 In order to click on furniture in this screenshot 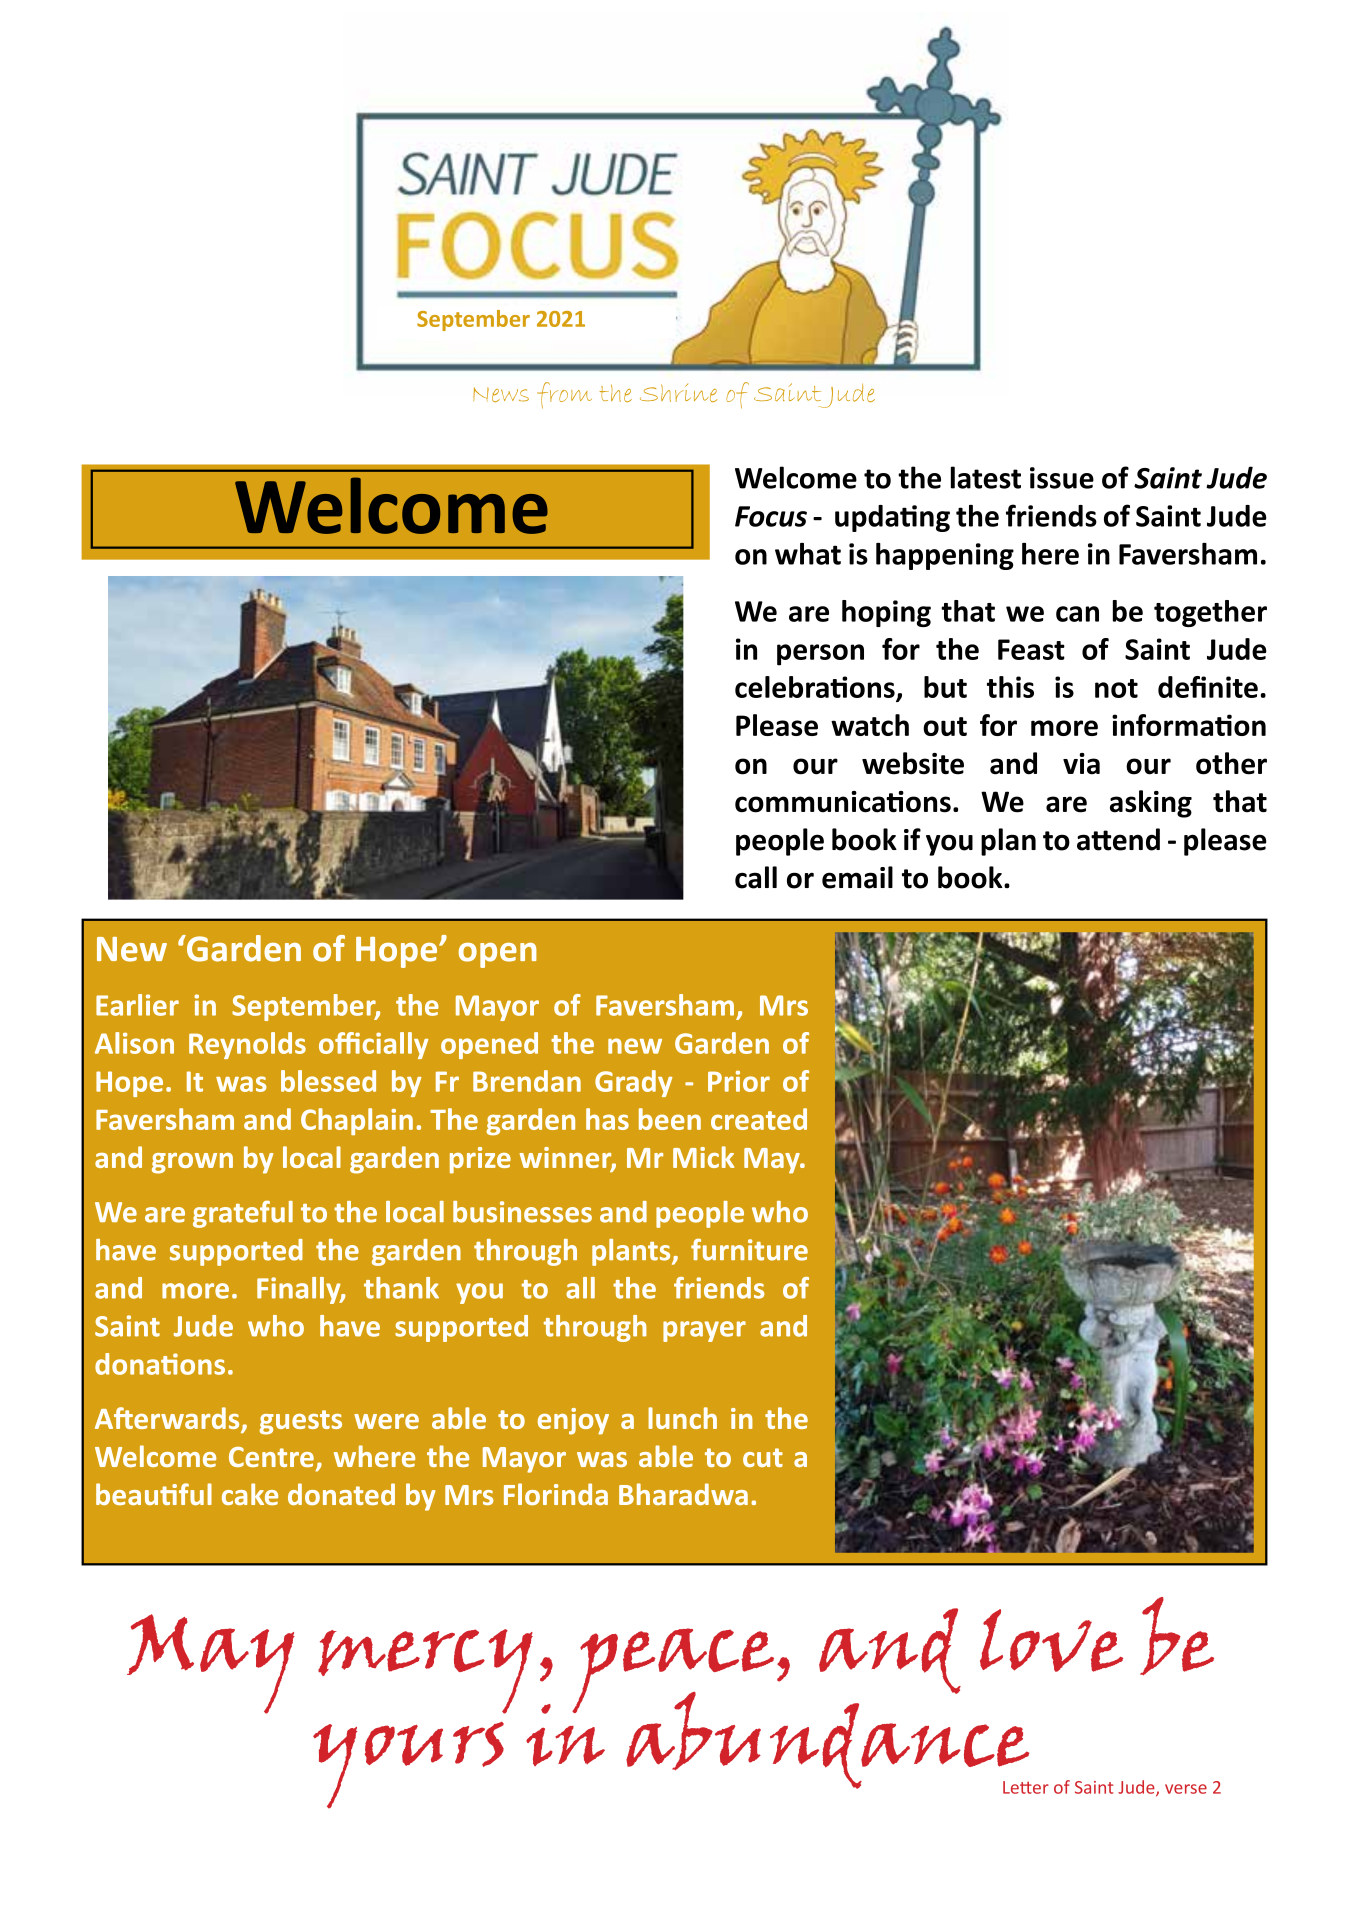, I will do `click(749, 1249)`.
